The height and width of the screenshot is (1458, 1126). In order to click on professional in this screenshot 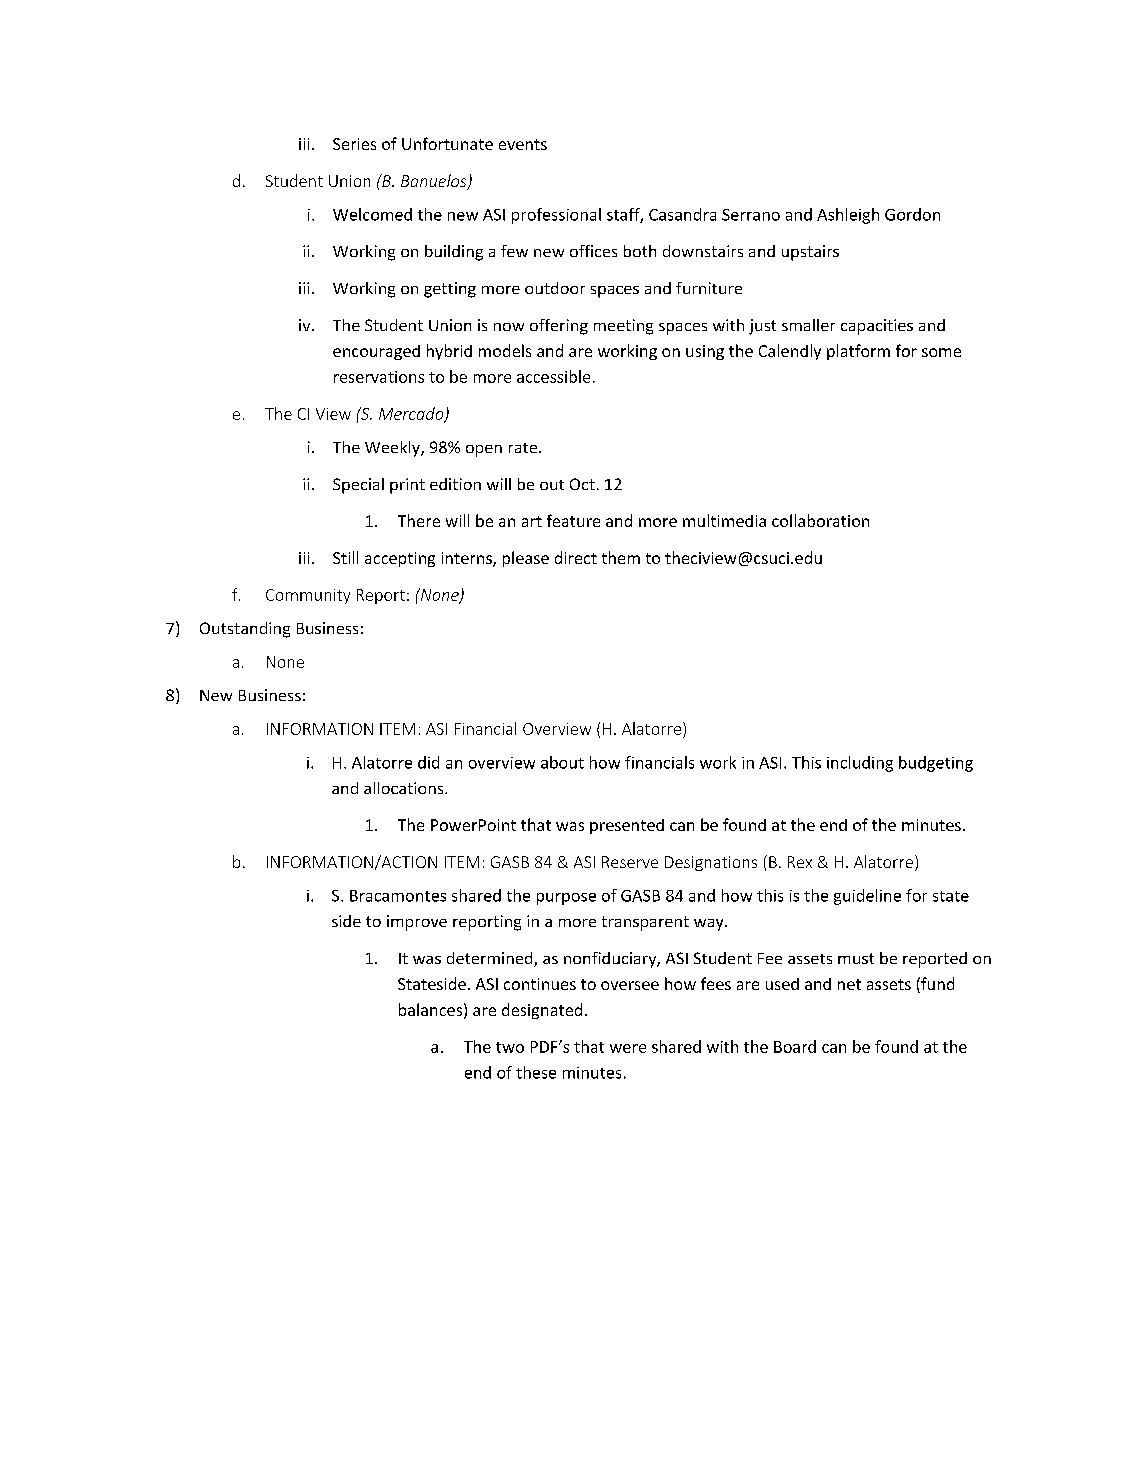, I will do `click(556, 216)`.
